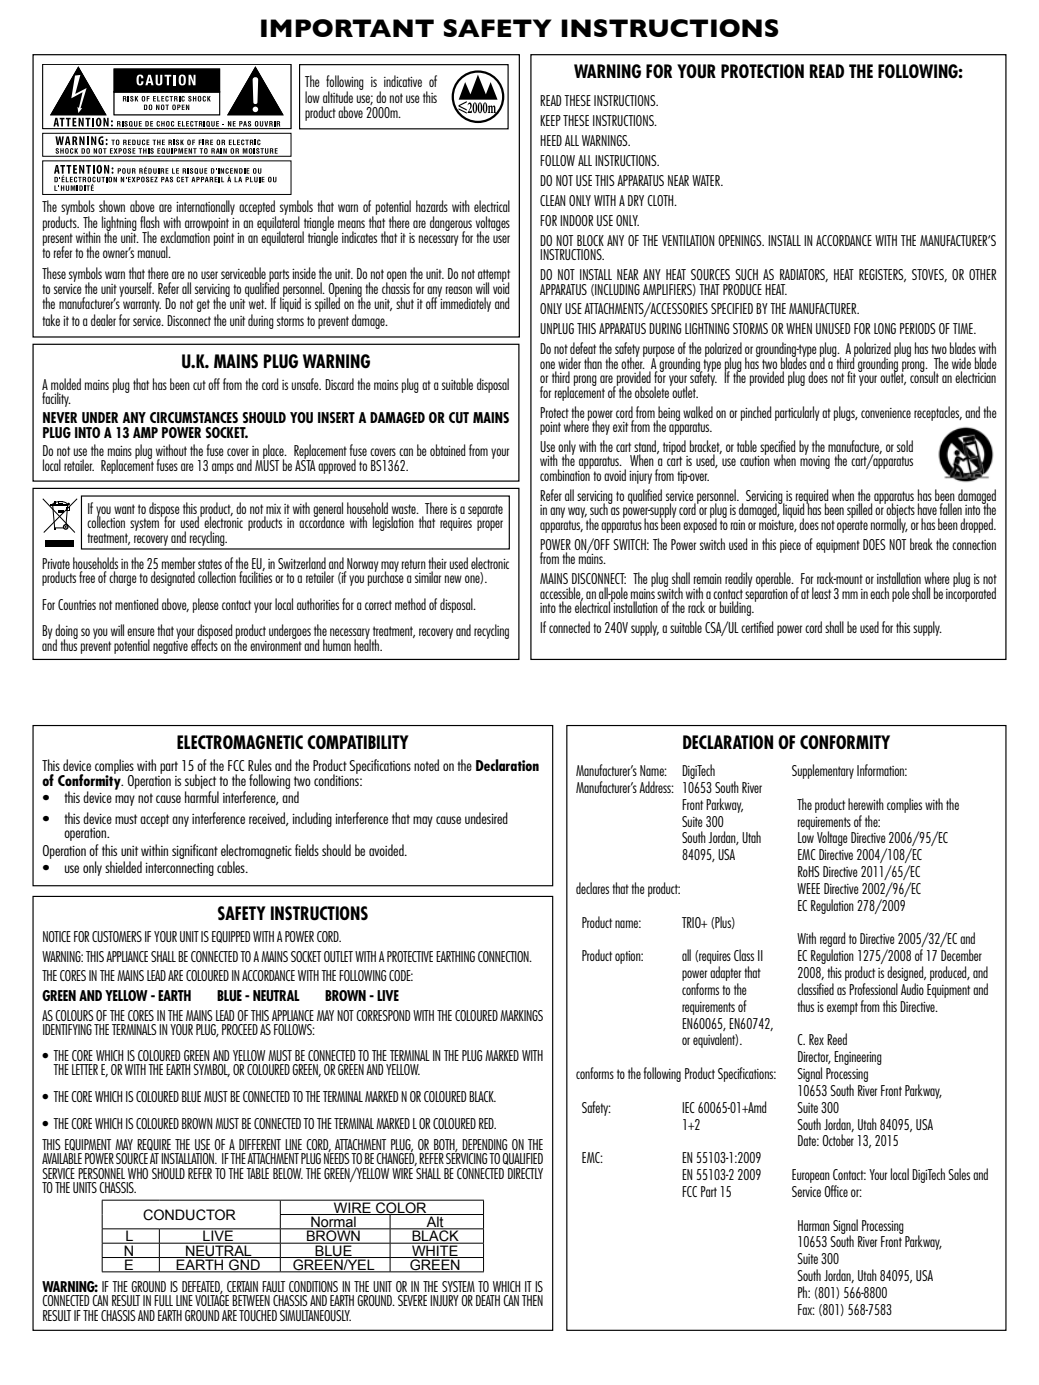  Describe the element at coordinates (593, 363) in the screenshot. I see `than` at that location.
